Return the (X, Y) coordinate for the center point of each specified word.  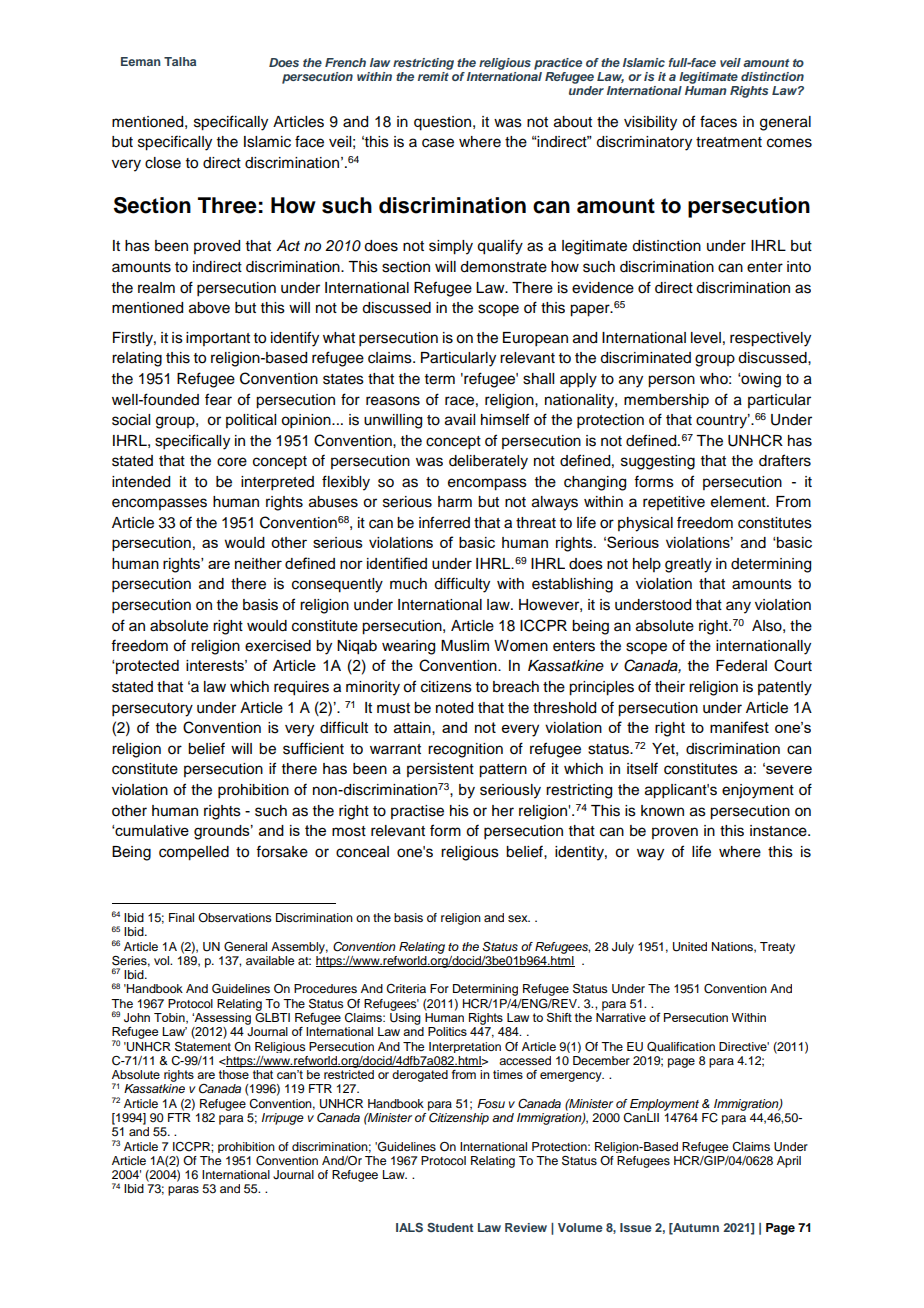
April (789, 1162)
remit (434, 75)
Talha (180, 61)
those (234, 1074)
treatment (729, 142)
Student (450, 1227)
